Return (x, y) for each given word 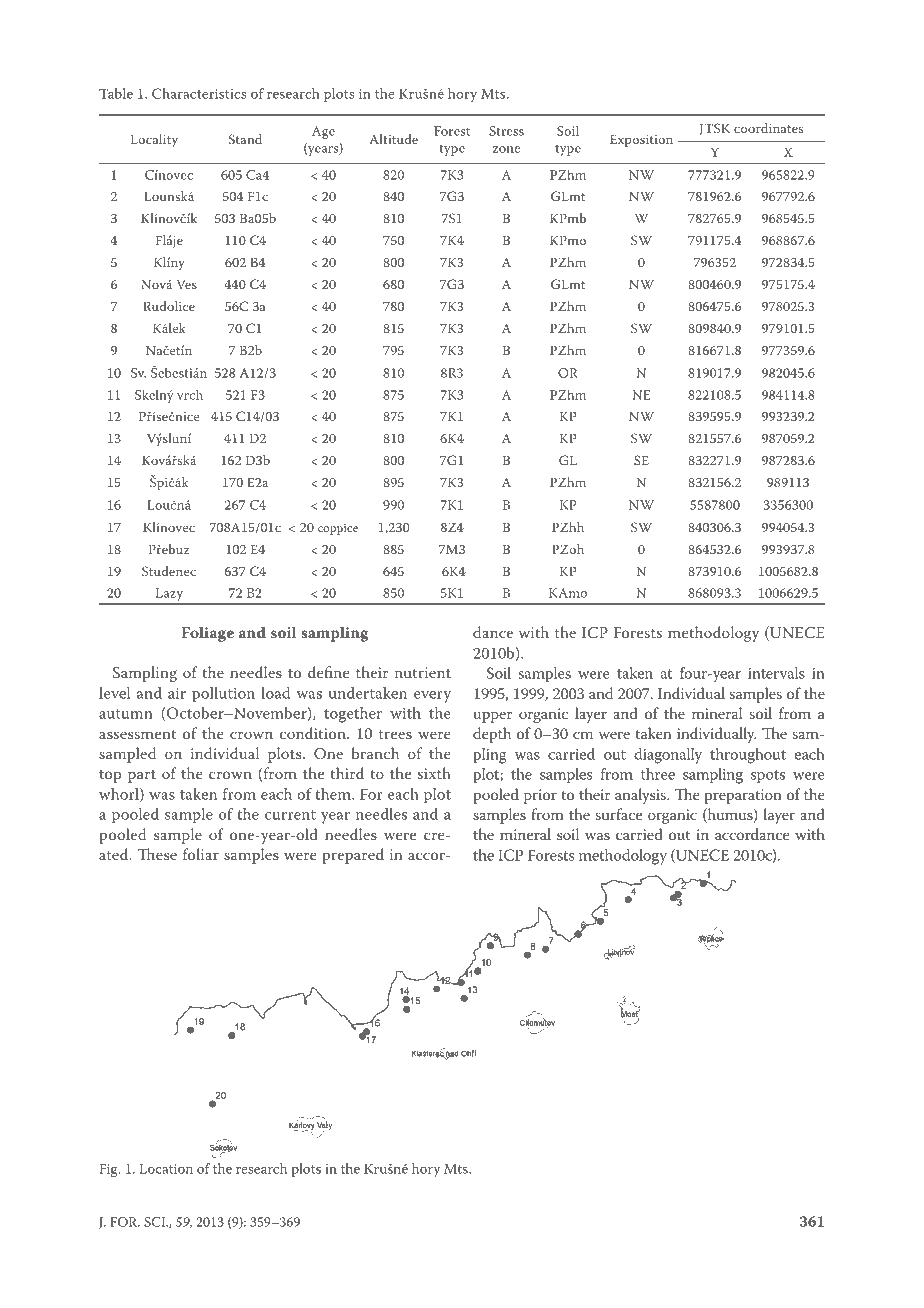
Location (166, 1168)
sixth (434, 773)
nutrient (423, 672)
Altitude (393, 139)
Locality (154, 141)
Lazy (169, 596)
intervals (776, 673)
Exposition (641, 140)
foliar (201, 854)
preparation (743, 796)
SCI (156, 1222)
